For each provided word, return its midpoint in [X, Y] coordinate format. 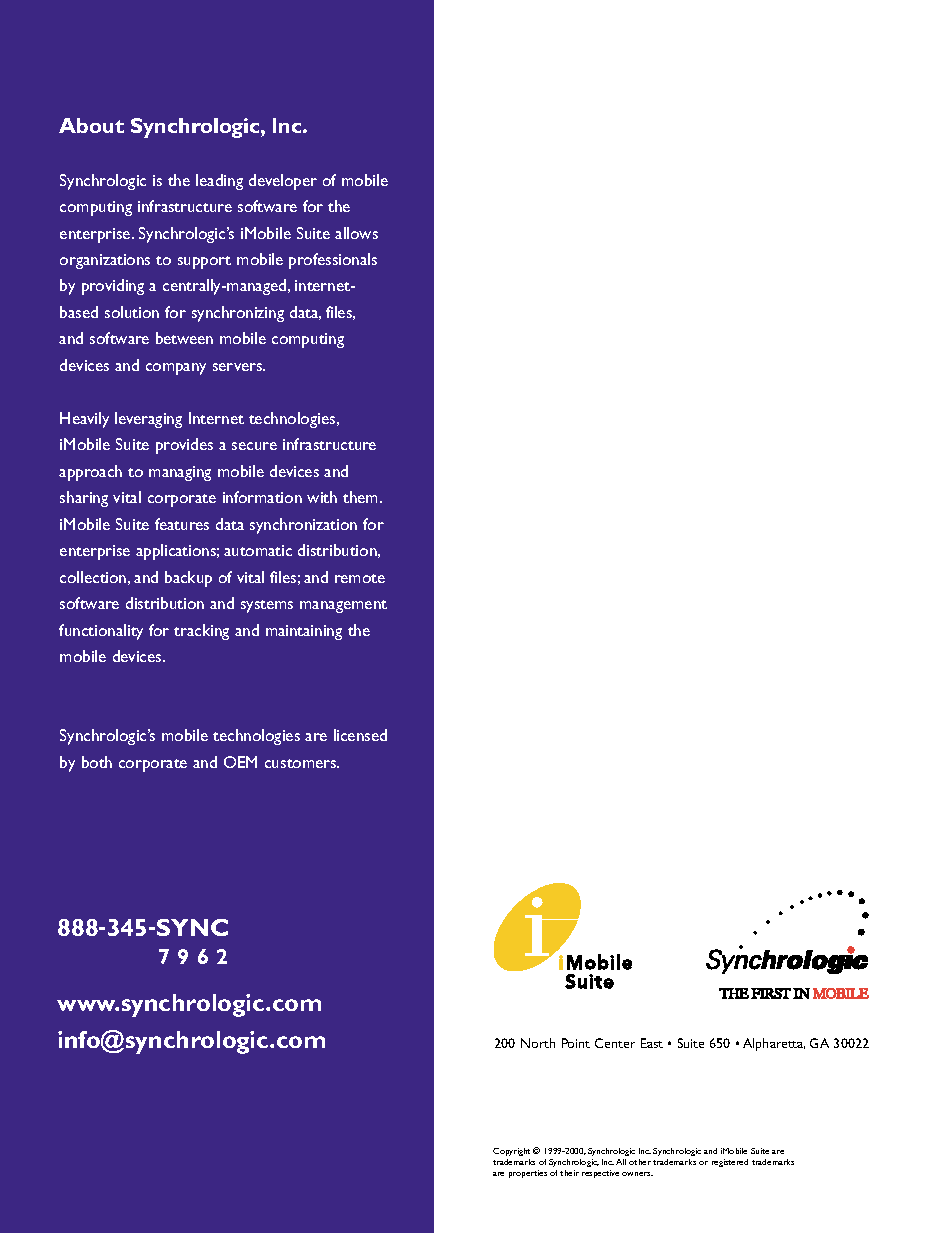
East [652, 1043]
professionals [333, 261]
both [97, 762]
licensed [360, 735]
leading [219, 182]
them [360, 497]
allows [356, 233]
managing [180, 473]
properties [528, 1174]
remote [360, 578]
